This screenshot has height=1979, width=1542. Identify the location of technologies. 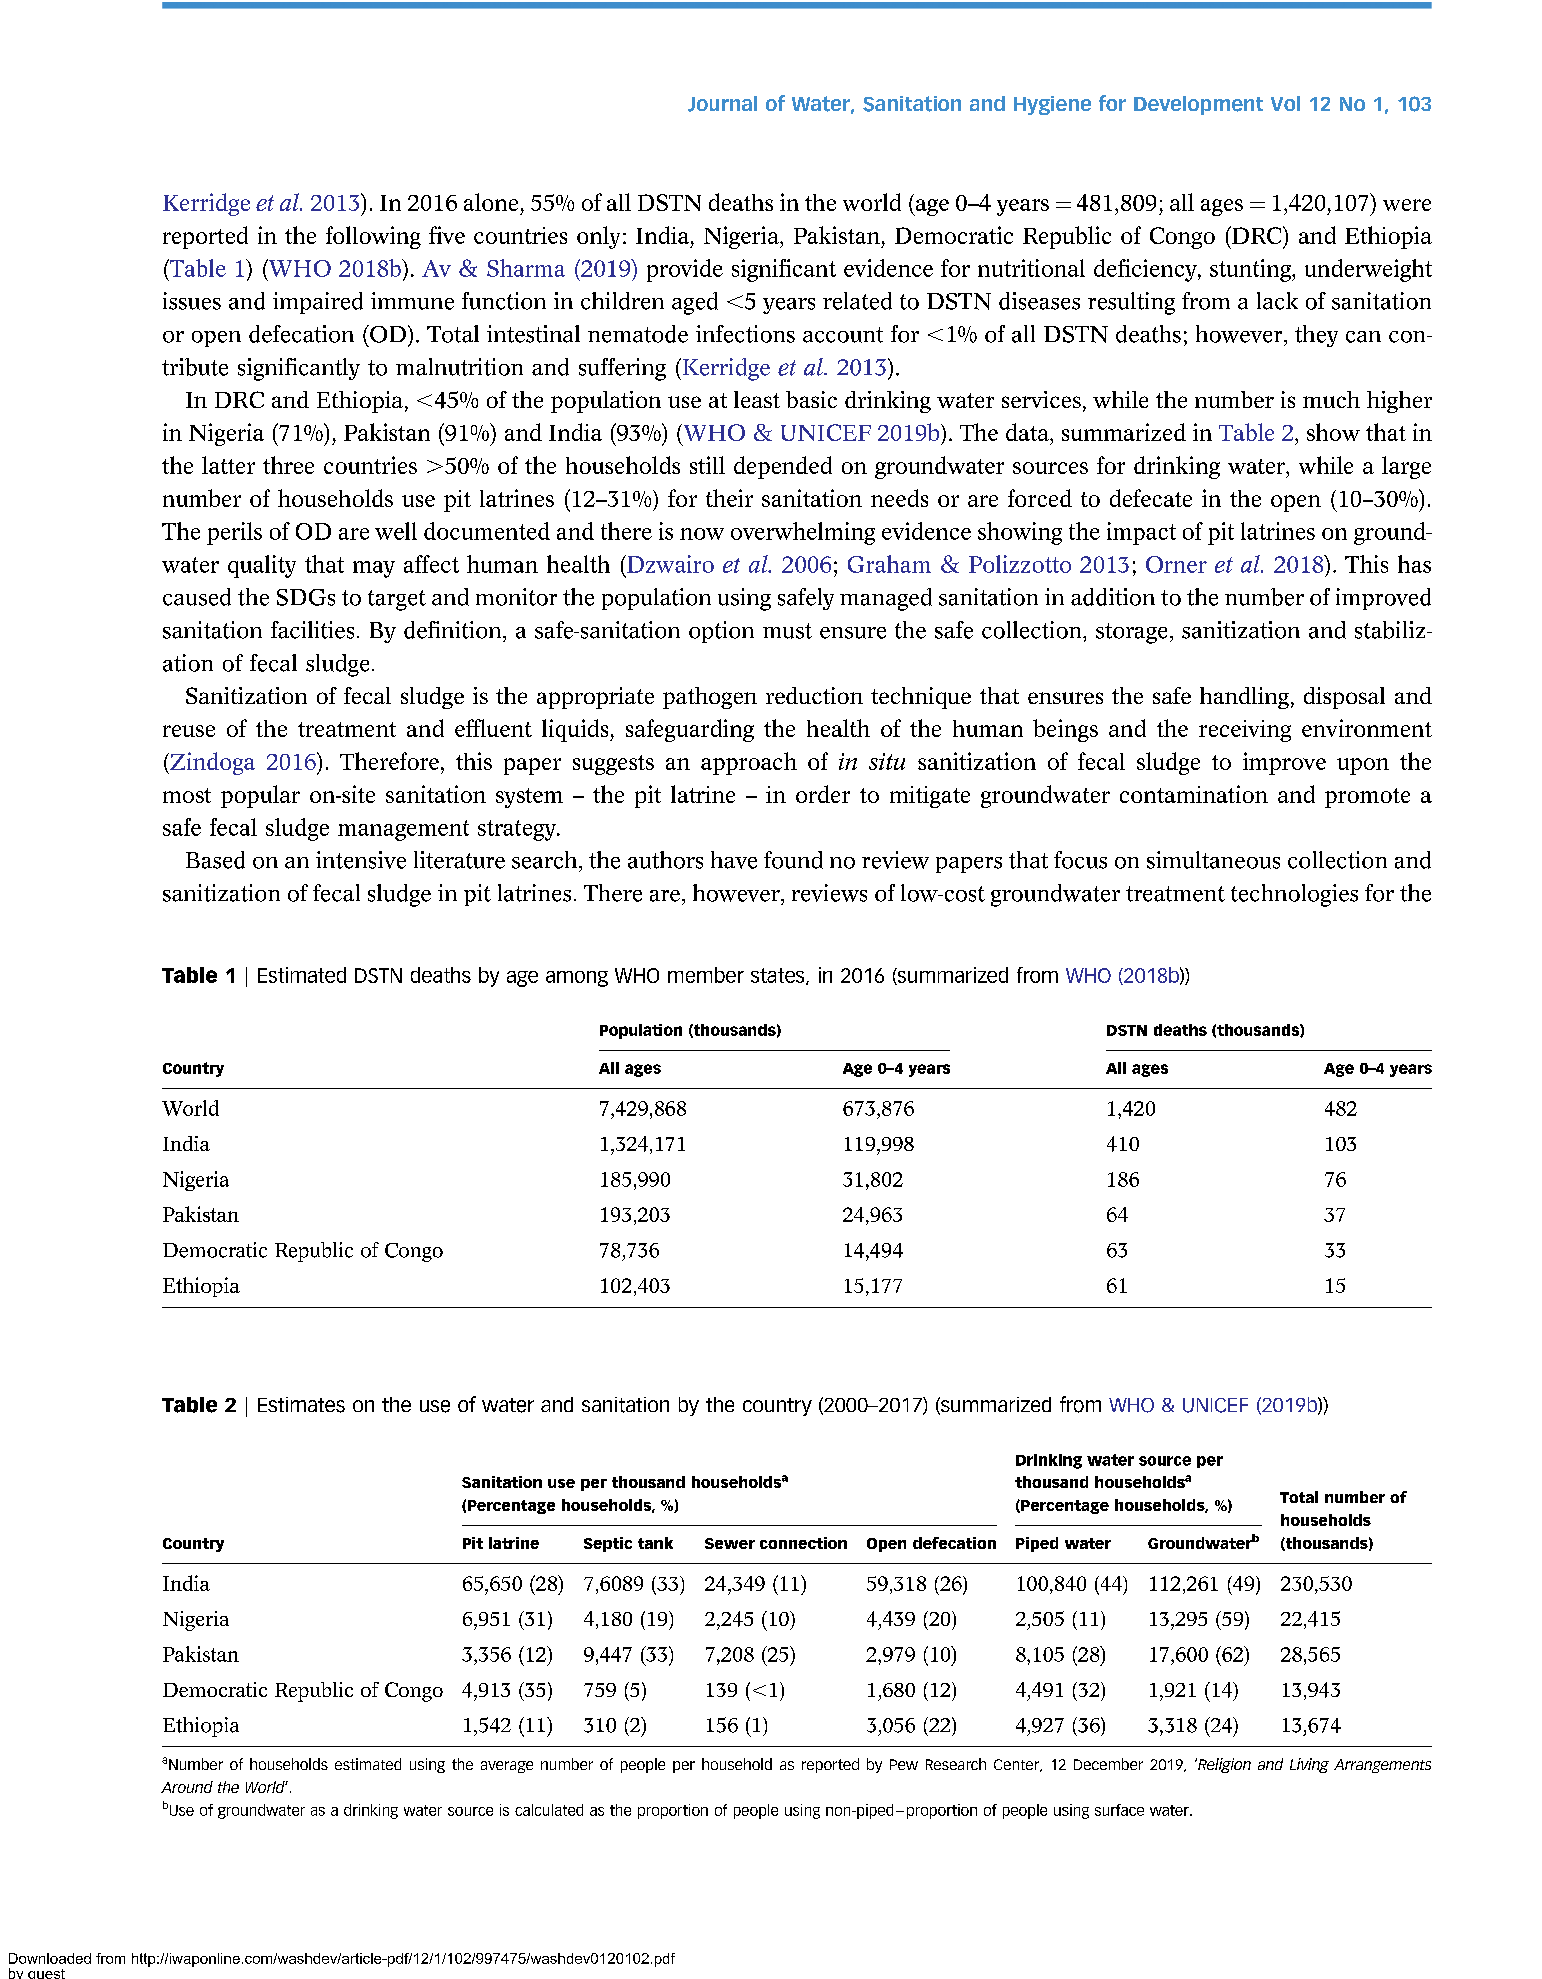
(1294, 895).
